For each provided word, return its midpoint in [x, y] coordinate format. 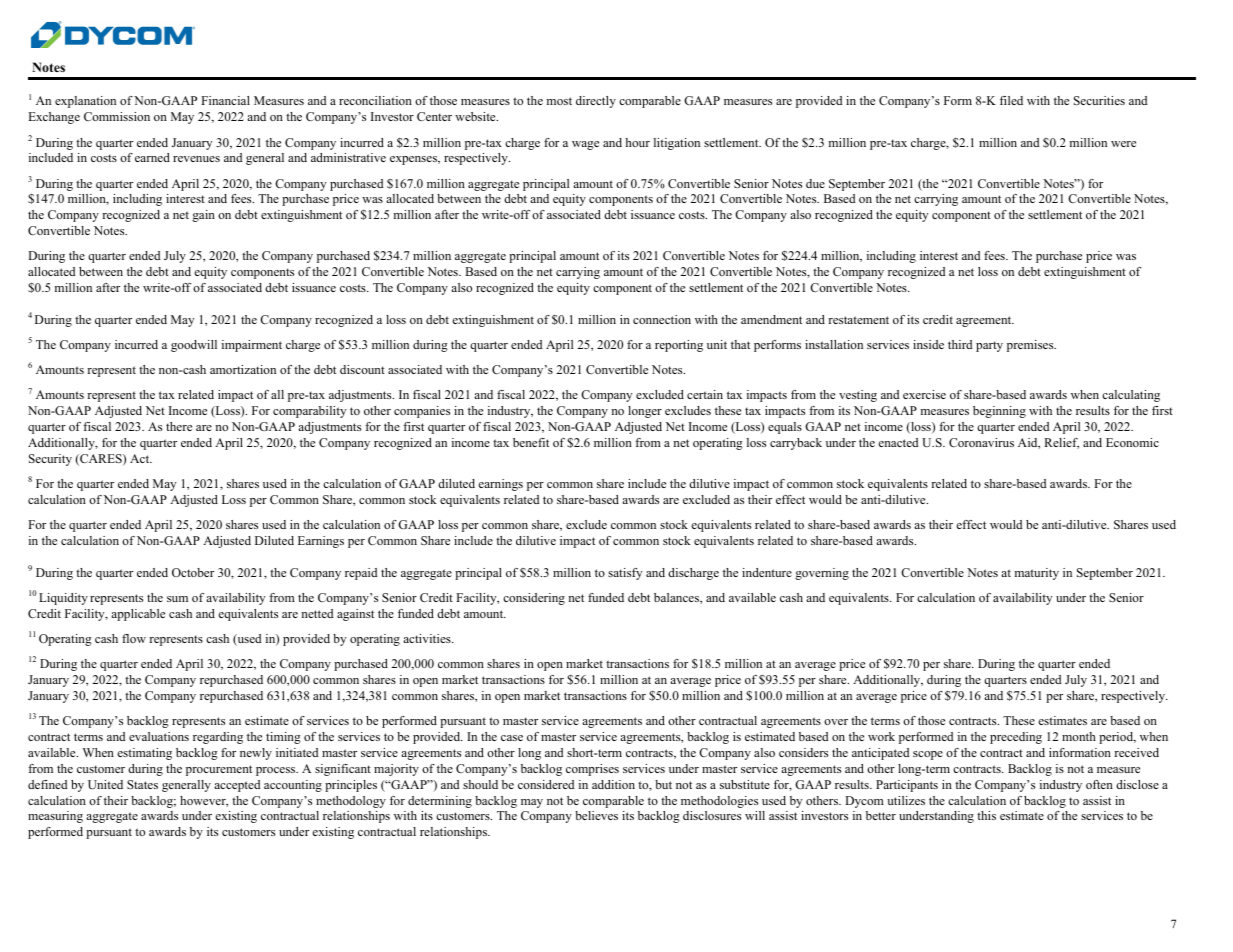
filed [1011, 100]
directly [596, 102]
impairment [252, 346]
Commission [117, 116]
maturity [1036, 574]
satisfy [625, 574]
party [989, 346]
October [193, 572]
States [142, 784]
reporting [679, 346]
